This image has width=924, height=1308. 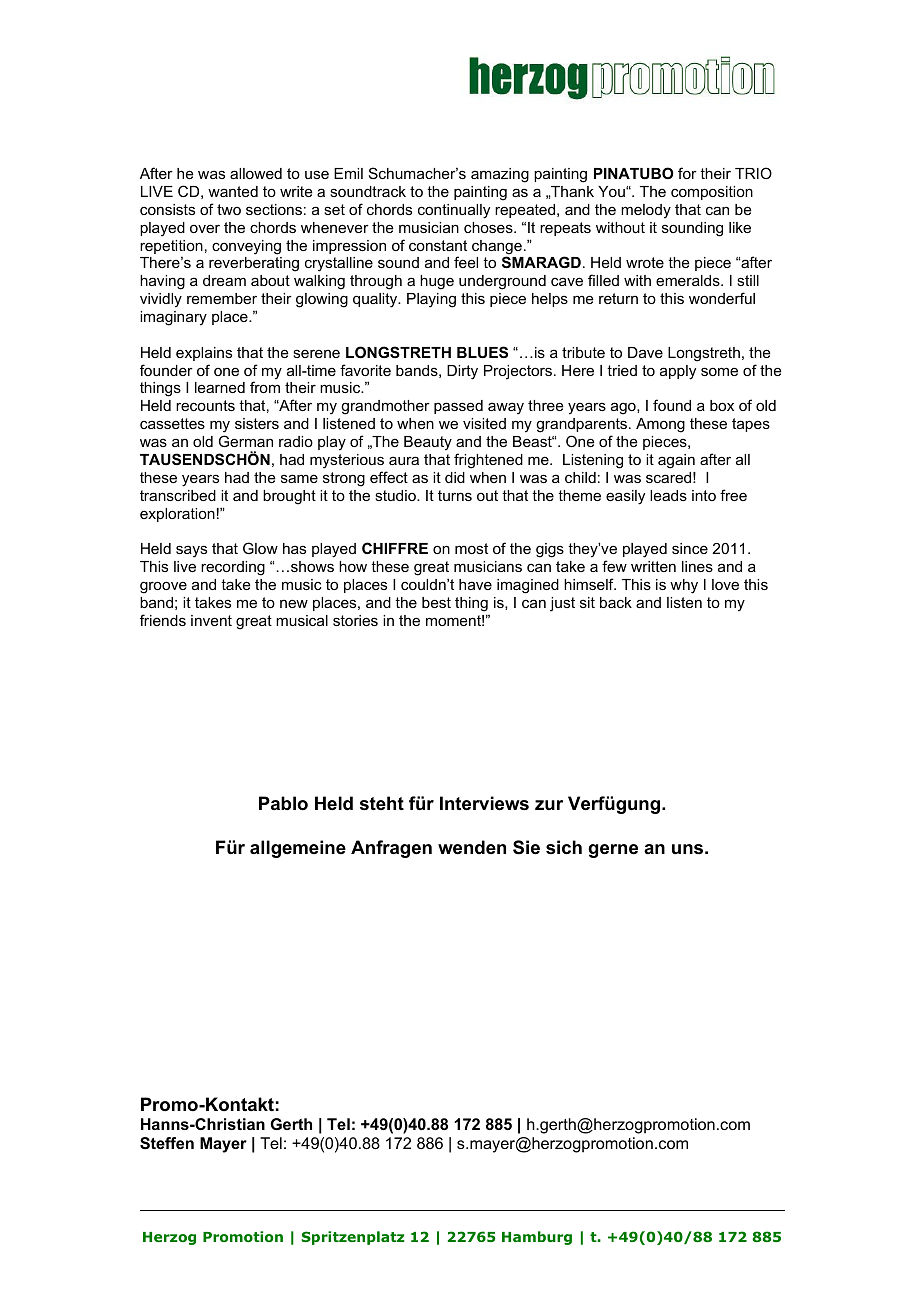 What do you see at coordinates (454, 211) in the image?
I see `continually` at bounding box center [454, 211].
